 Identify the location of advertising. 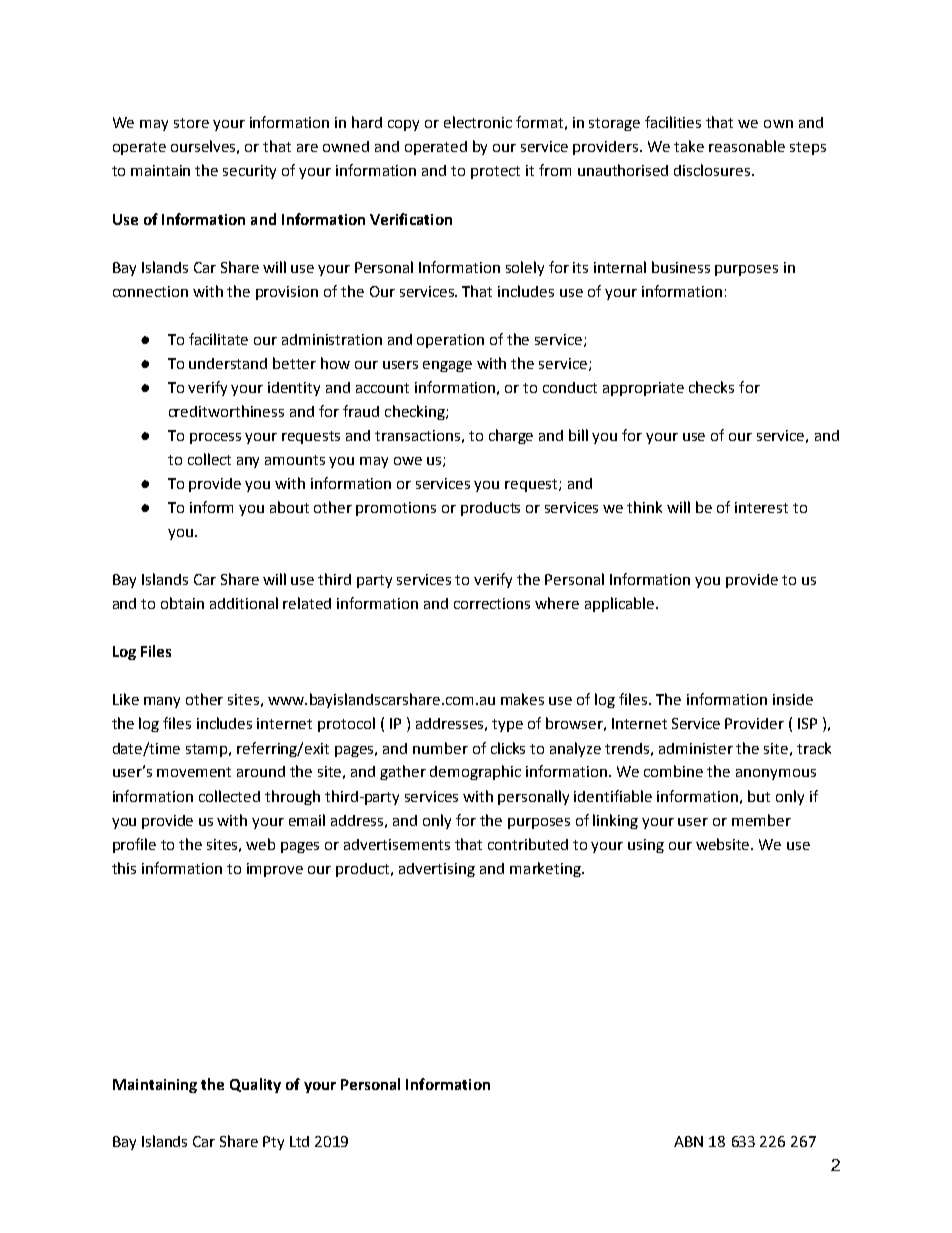
(437, 870).
